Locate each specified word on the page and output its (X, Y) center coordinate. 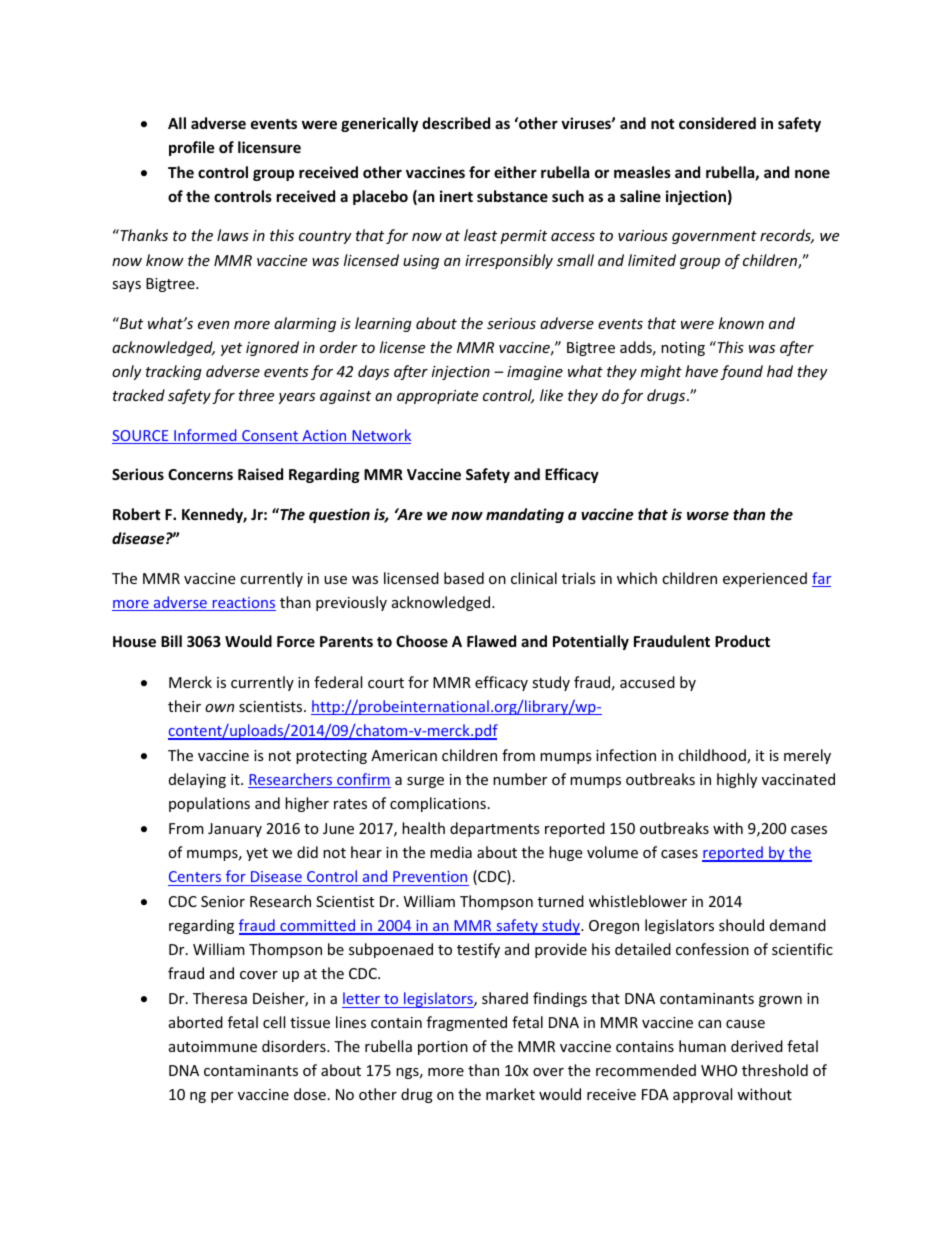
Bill (171, 641)
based (464, 578)
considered (717, 123)
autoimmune (213, 1046)
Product (742, 641)
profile (192, 148)
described (456, 123)
